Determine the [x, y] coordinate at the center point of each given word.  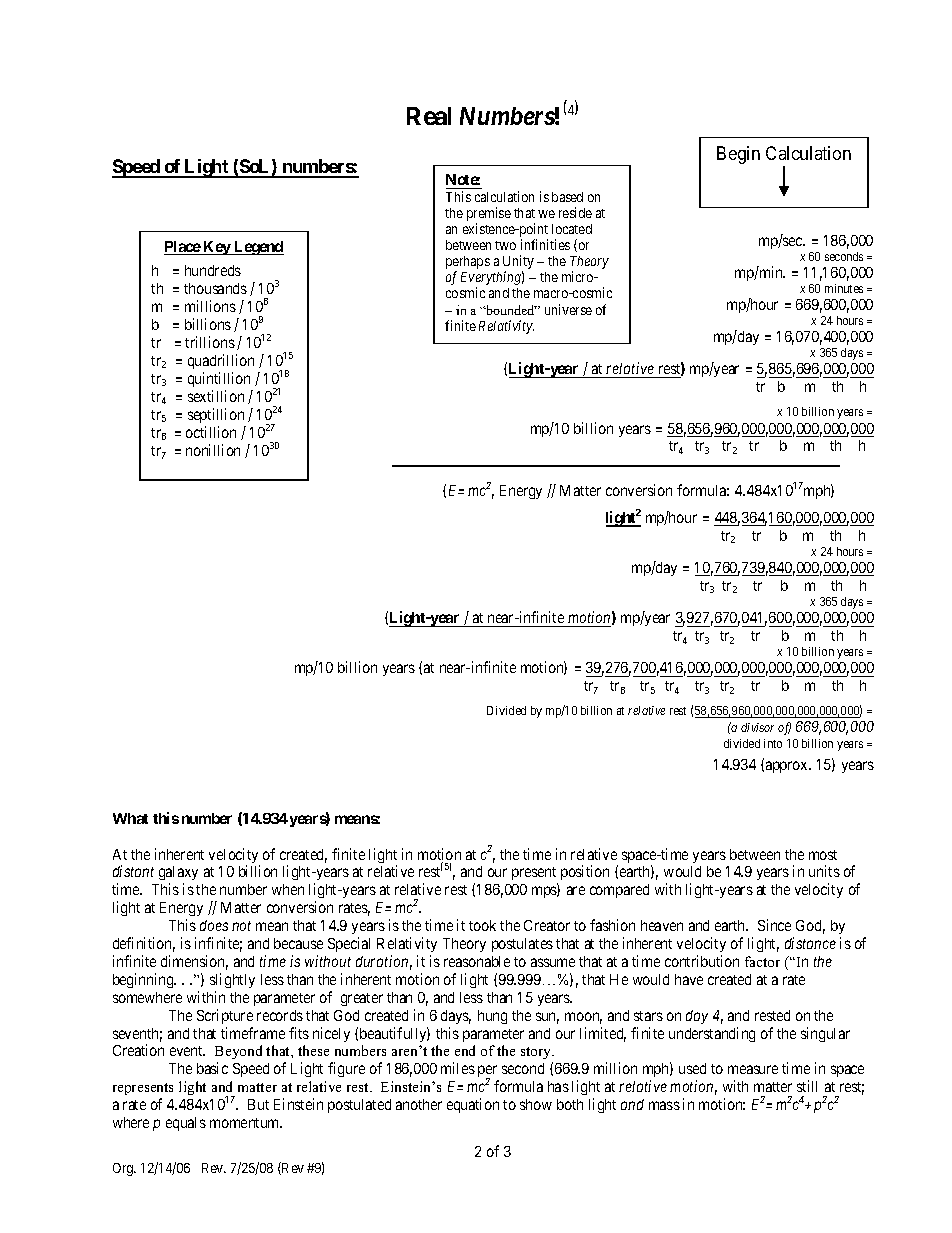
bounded [510, 310]
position [585, 872]
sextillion [216, 396]
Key [217, 248]
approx [787, 767]
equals [186, 1124]
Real [429, 116]
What [130, 818]
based [567, 197]
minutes [844, 288]
